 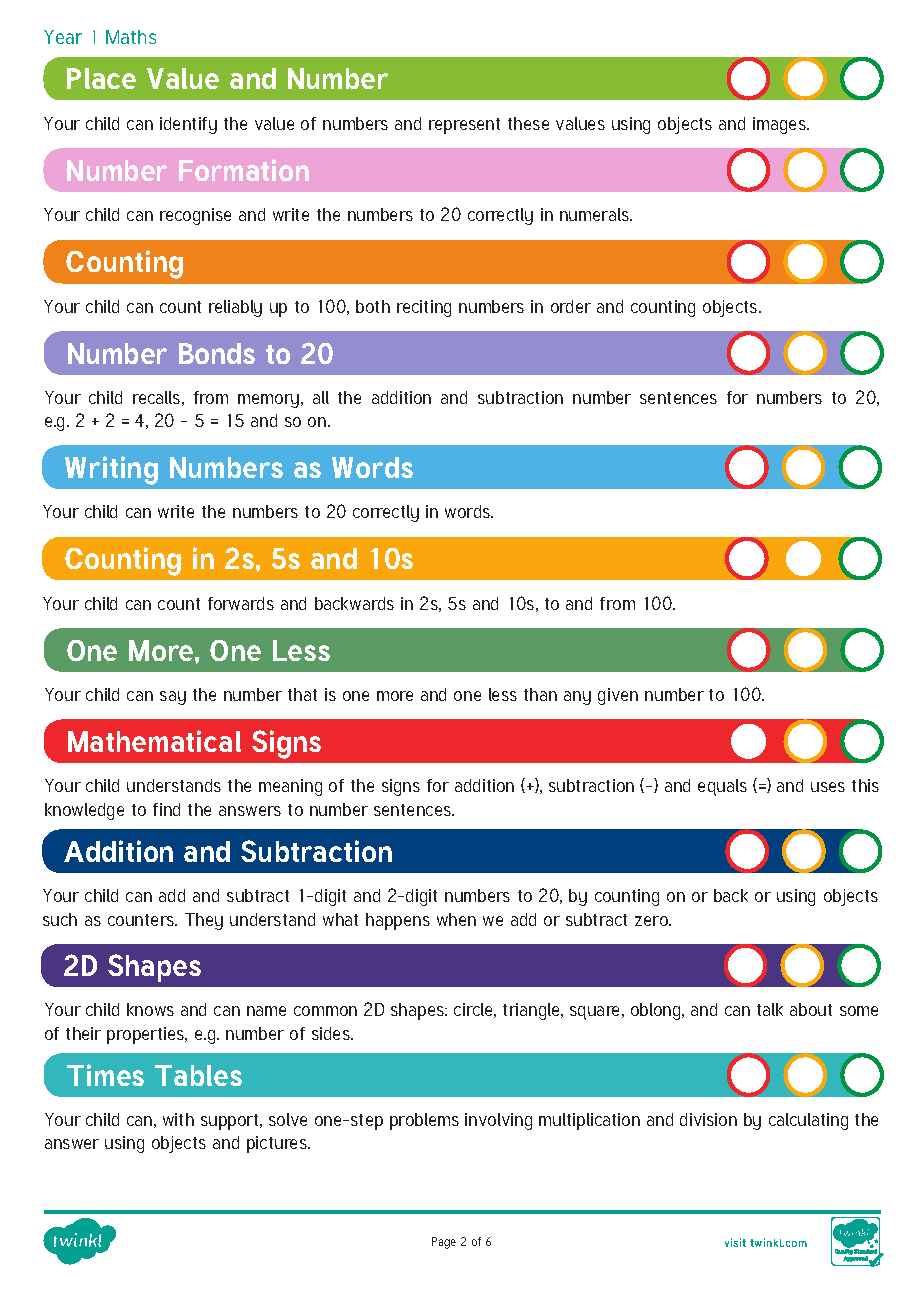 What do you see at coordinates (444, 1243) in the image?
I see `Page` at bounding box center [444, 1243].
